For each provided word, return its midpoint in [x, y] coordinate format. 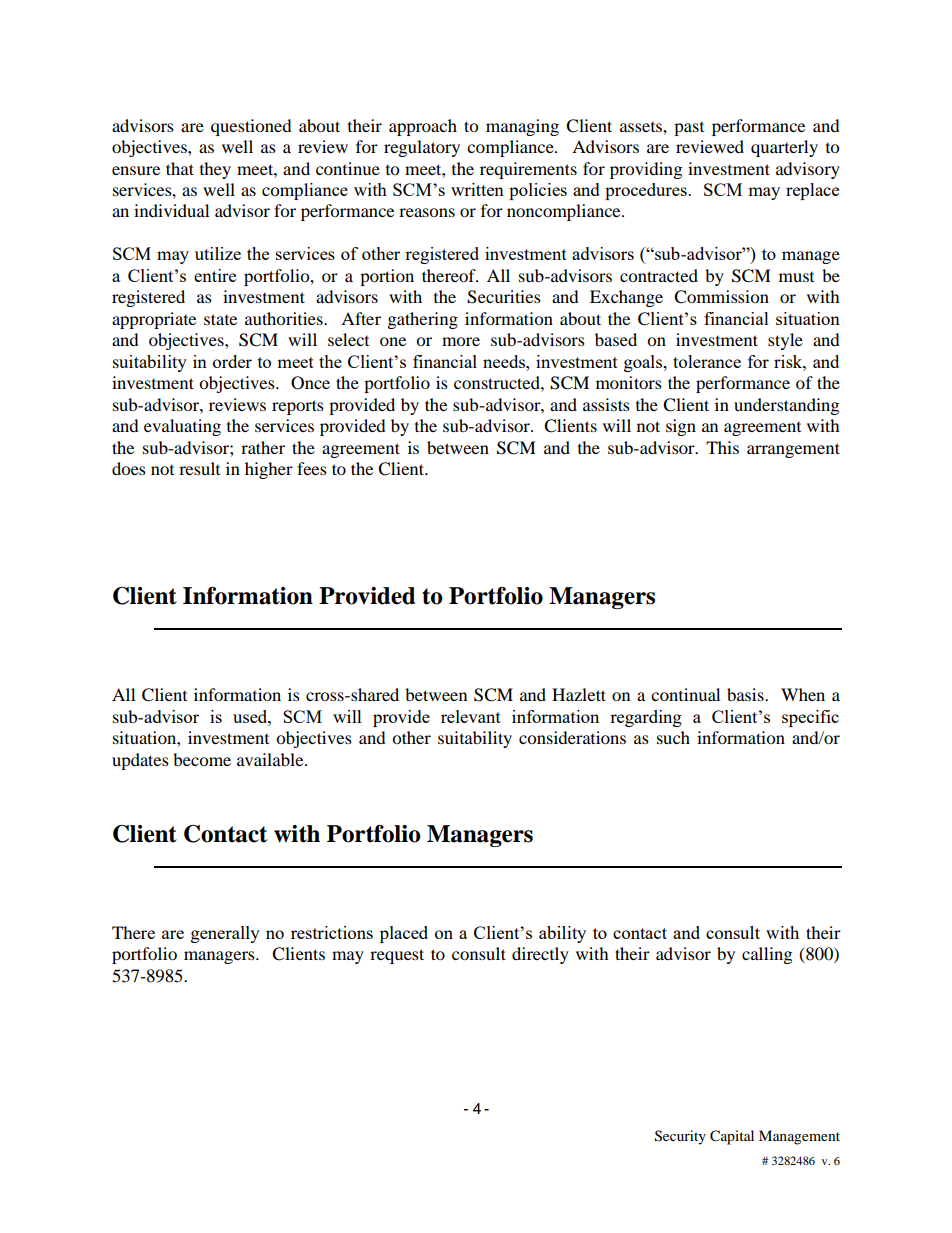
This [722, 447]
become [202, 759]
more [461, 341]
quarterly [784, 148]
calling [767, 955]
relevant [471, 716]
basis [746, 694]
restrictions [332, 932]
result [199, 468]
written [477, 189]
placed [404, 934]
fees [312, 468]
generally [225, 934]
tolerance [707, 361]
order [232, 361]
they [215, 170]
